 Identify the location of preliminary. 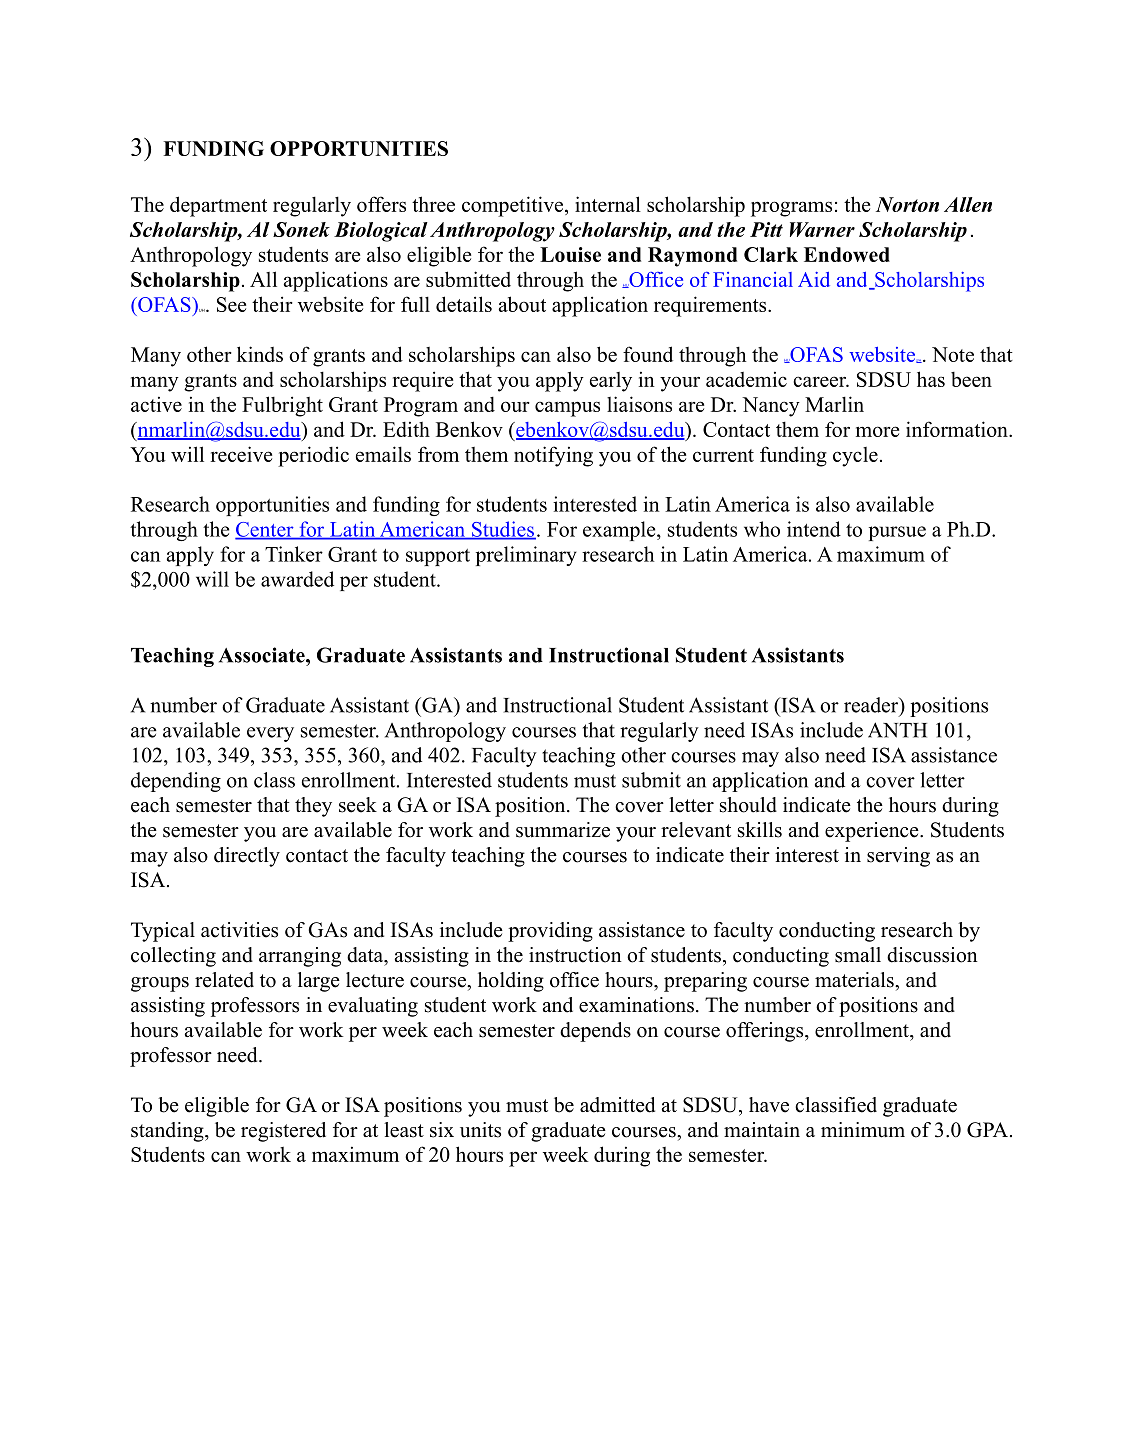
(526, 556).
